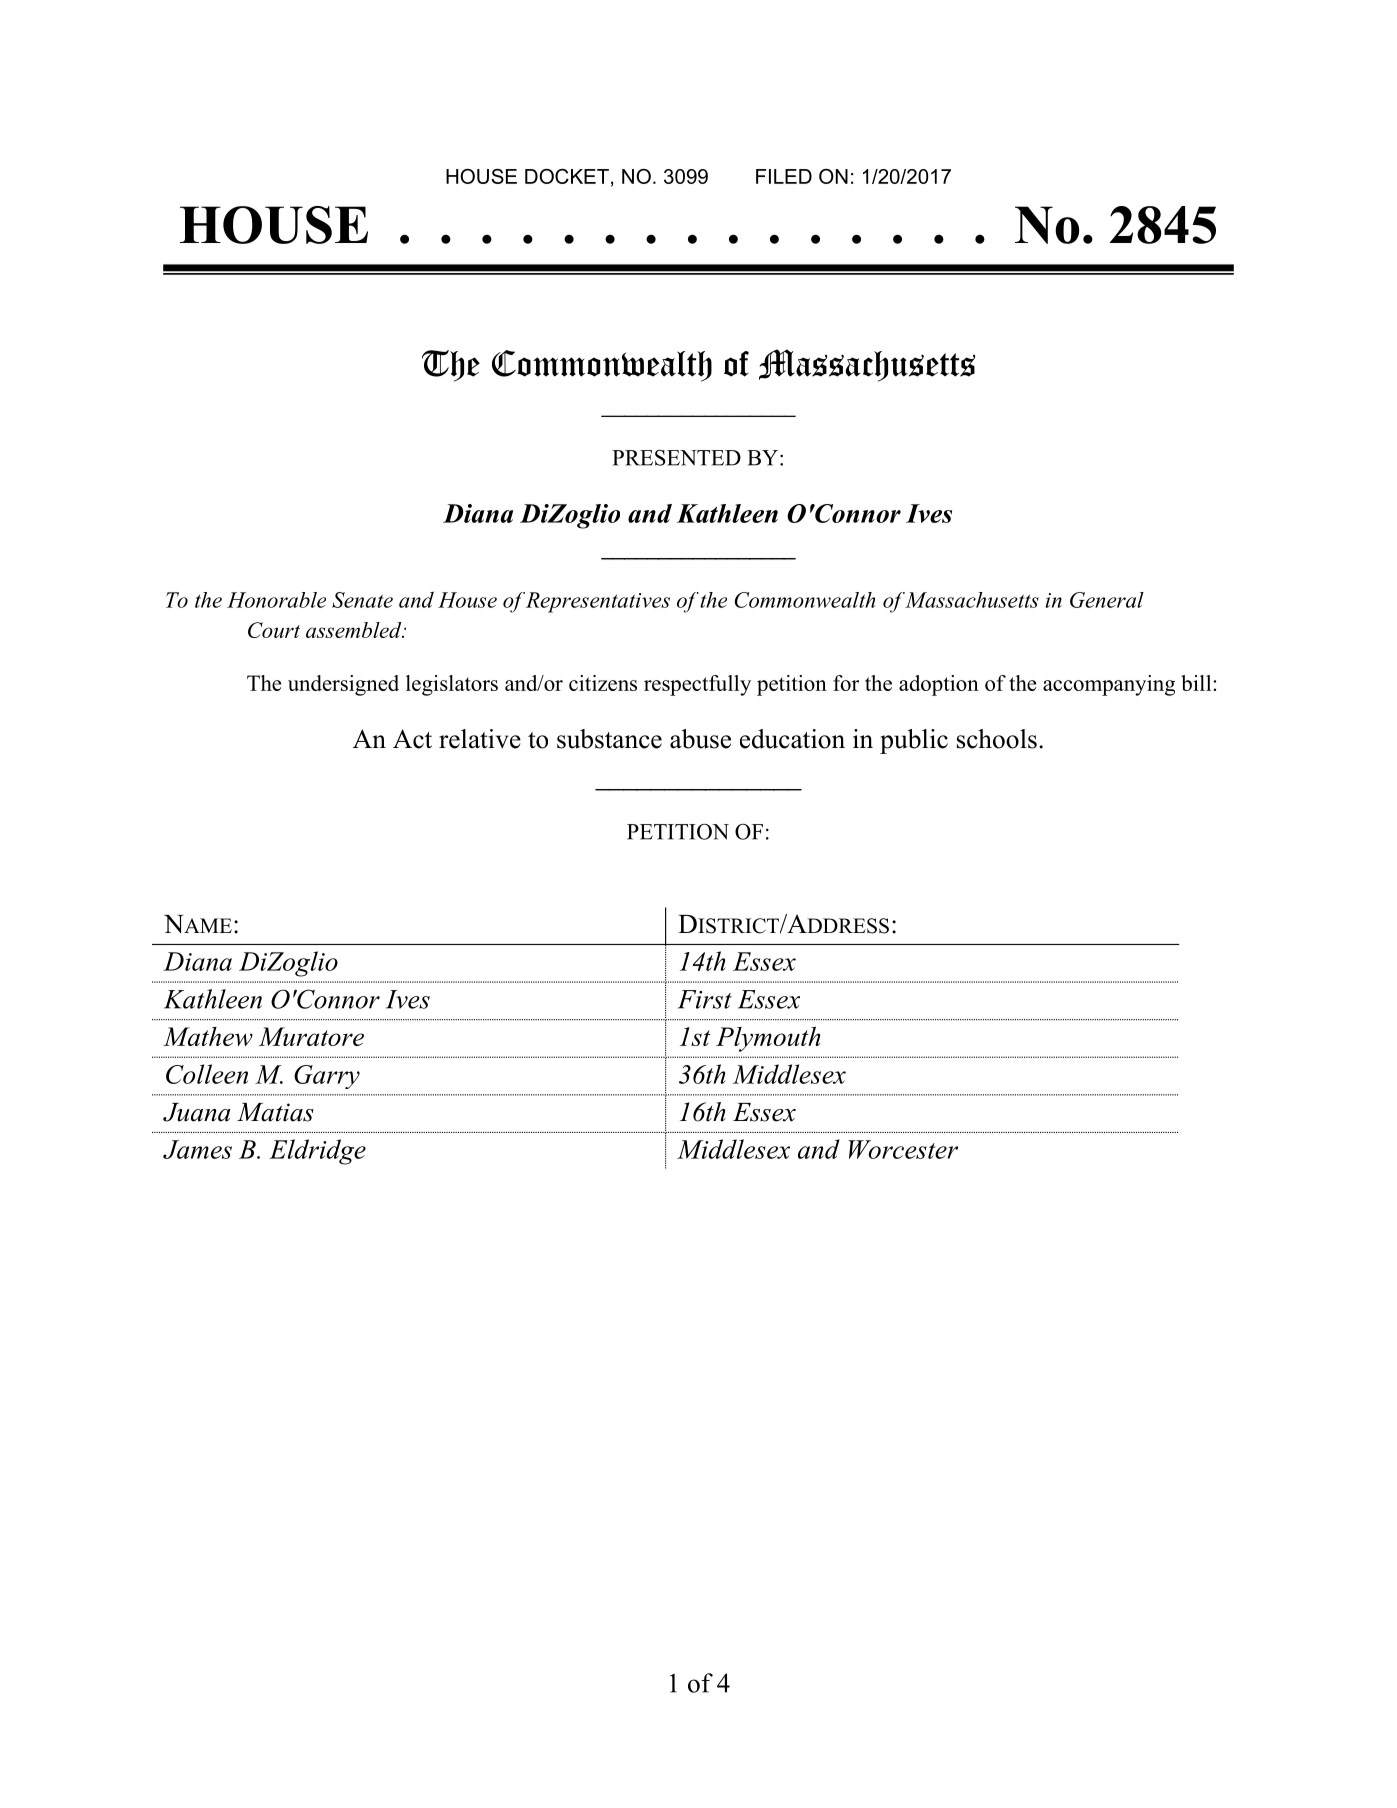 Image resolution: width=1397 pixels, height=1808 pixels. What do you see at coordinates (275, 1112) in the screenshot?
I see `Matias` at bounding box center [275, 1112].
